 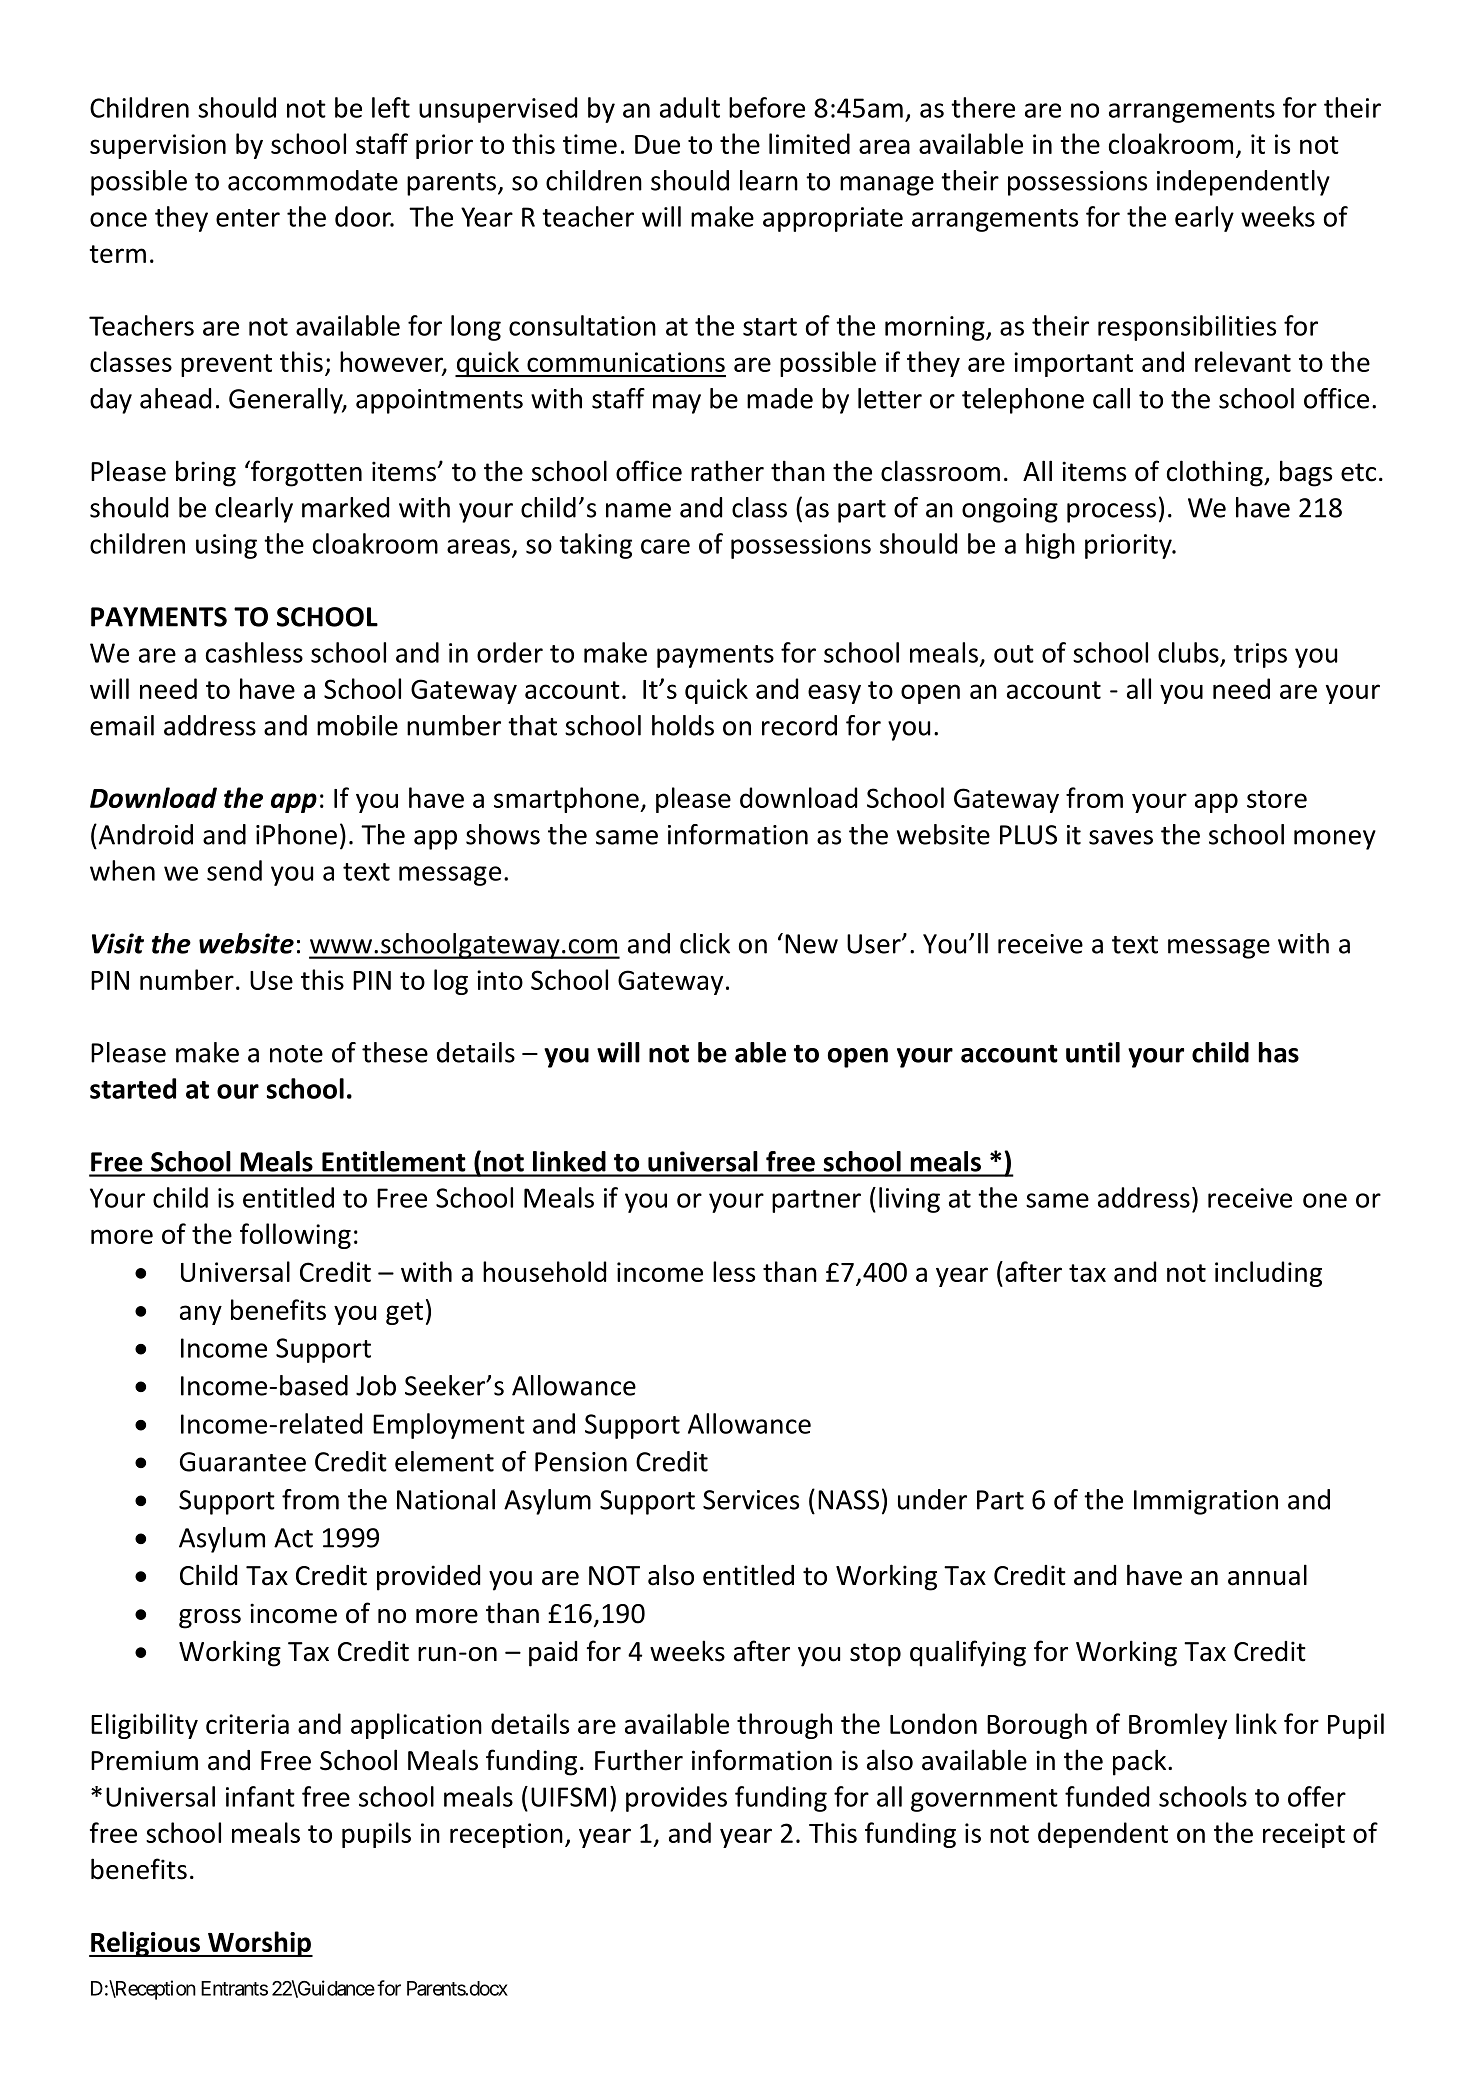 What do you see at coordinates (676, 1799) in the document?
I see `provides` at bounding box center [676, 1799].
